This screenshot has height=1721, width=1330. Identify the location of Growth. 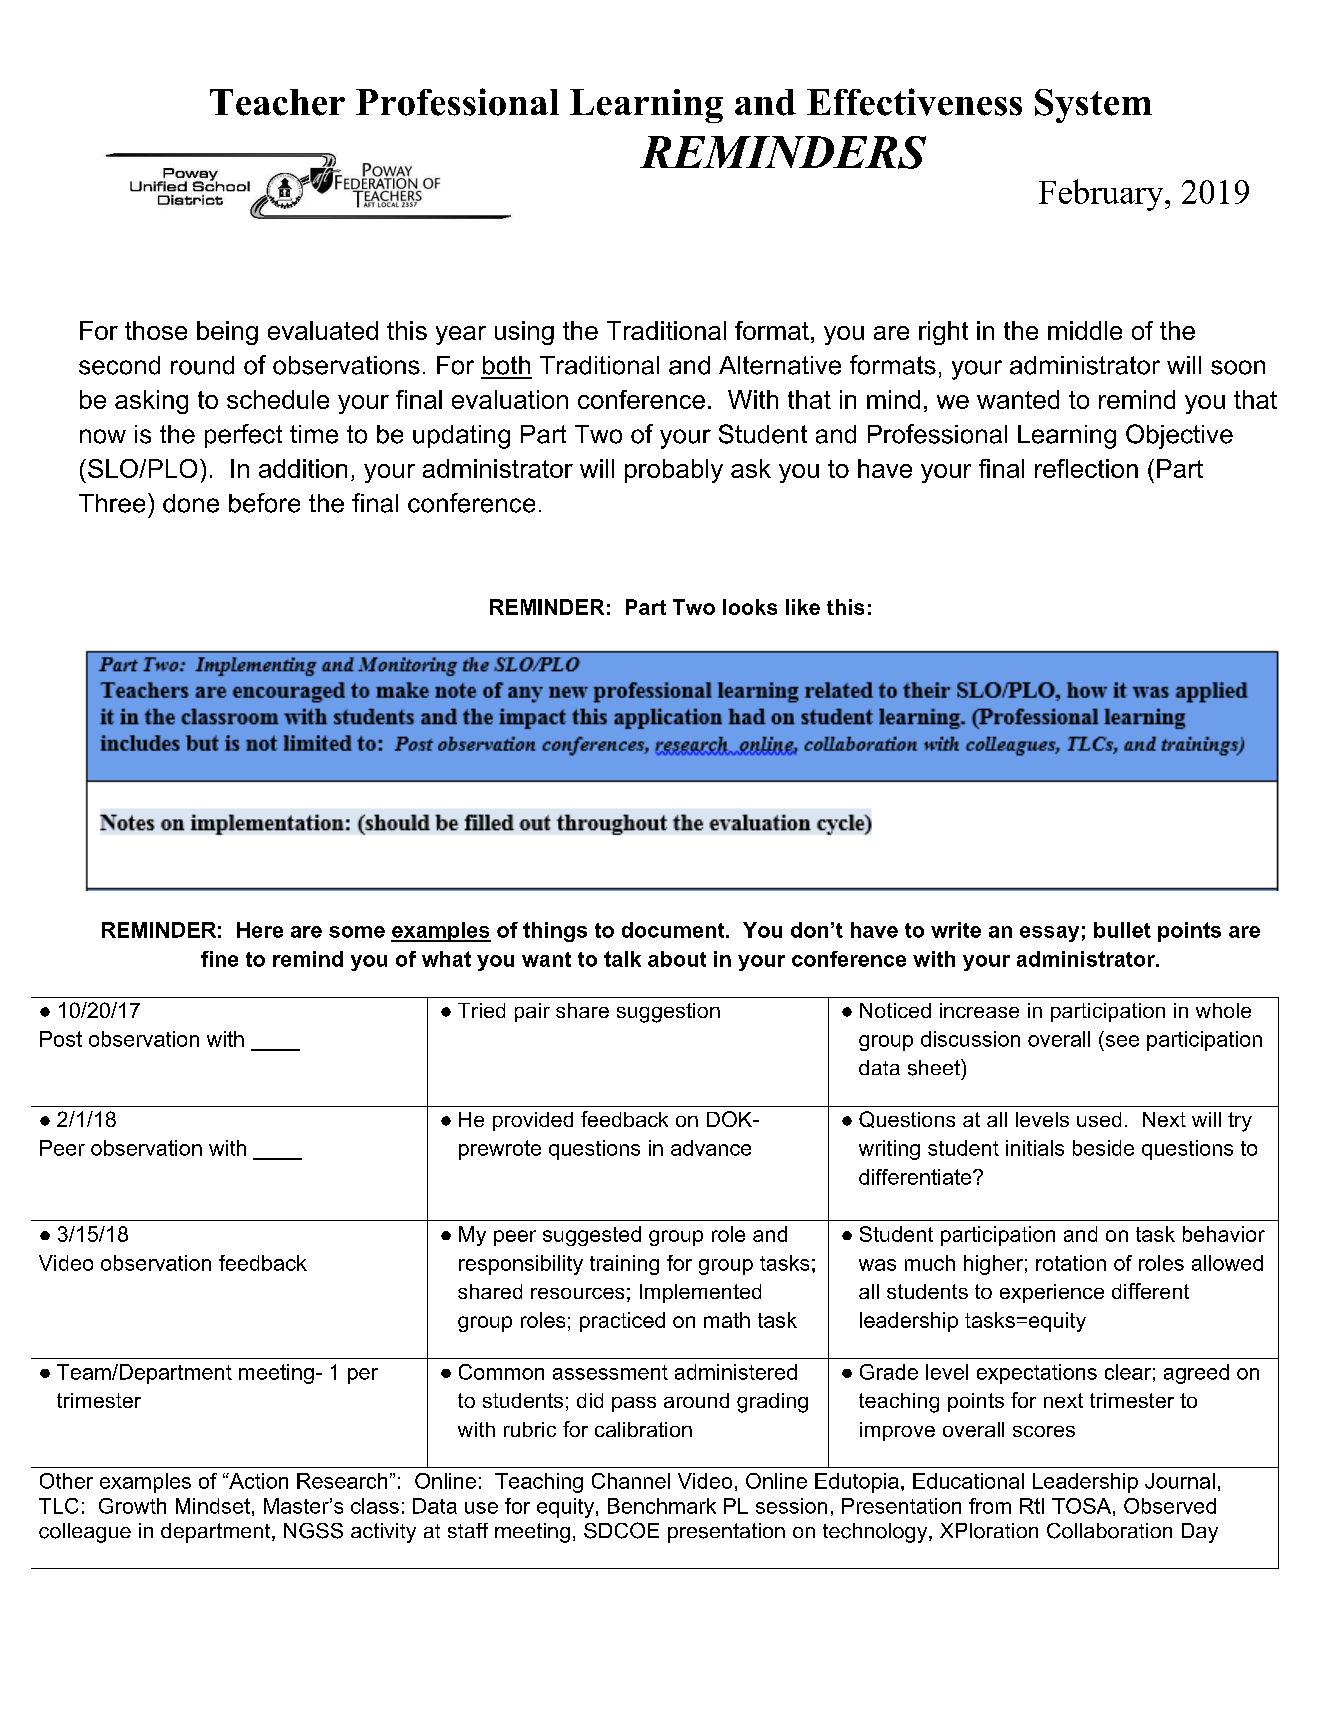
(132, 1506).
